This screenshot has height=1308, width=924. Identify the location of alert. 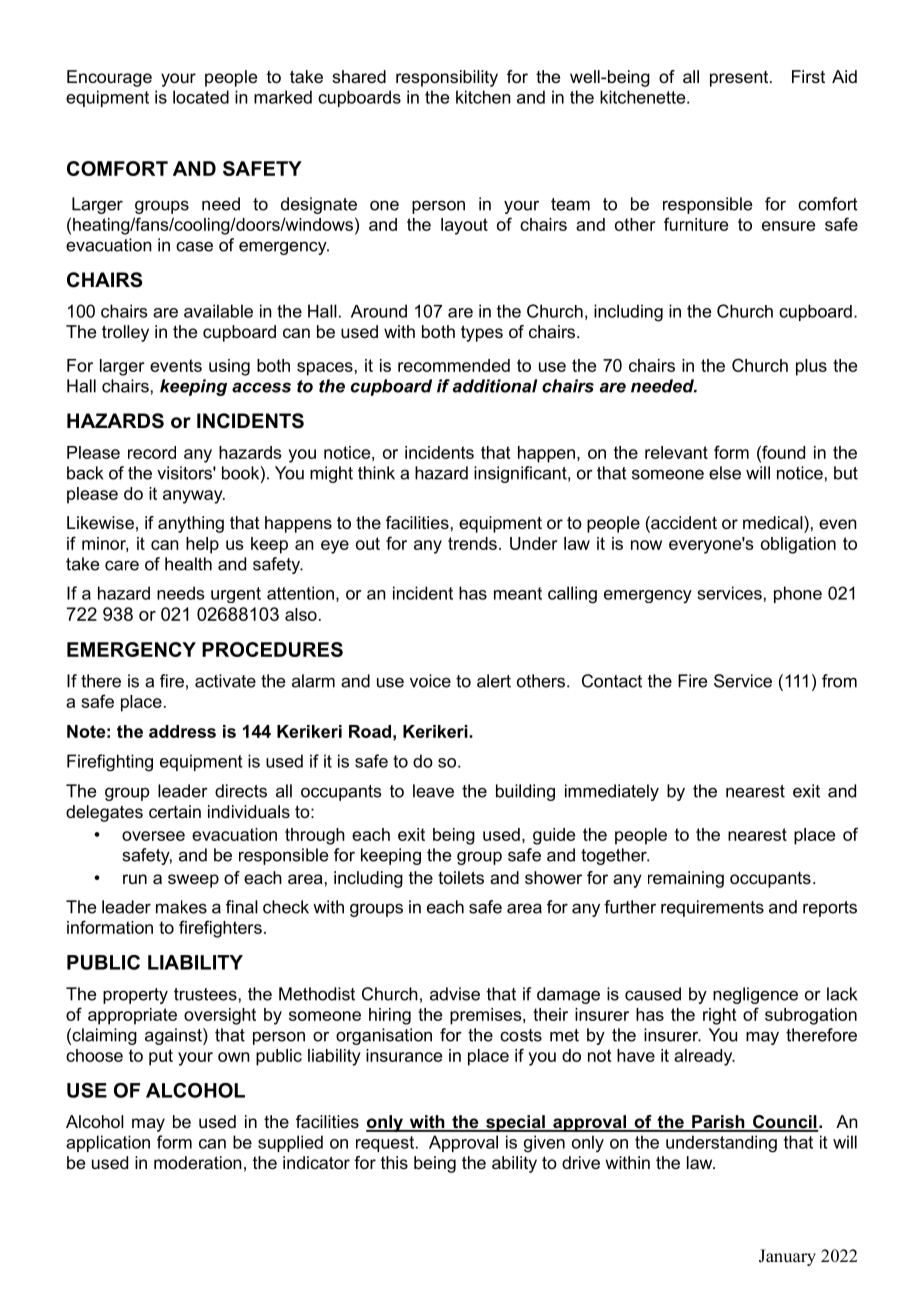
(494, 681).
